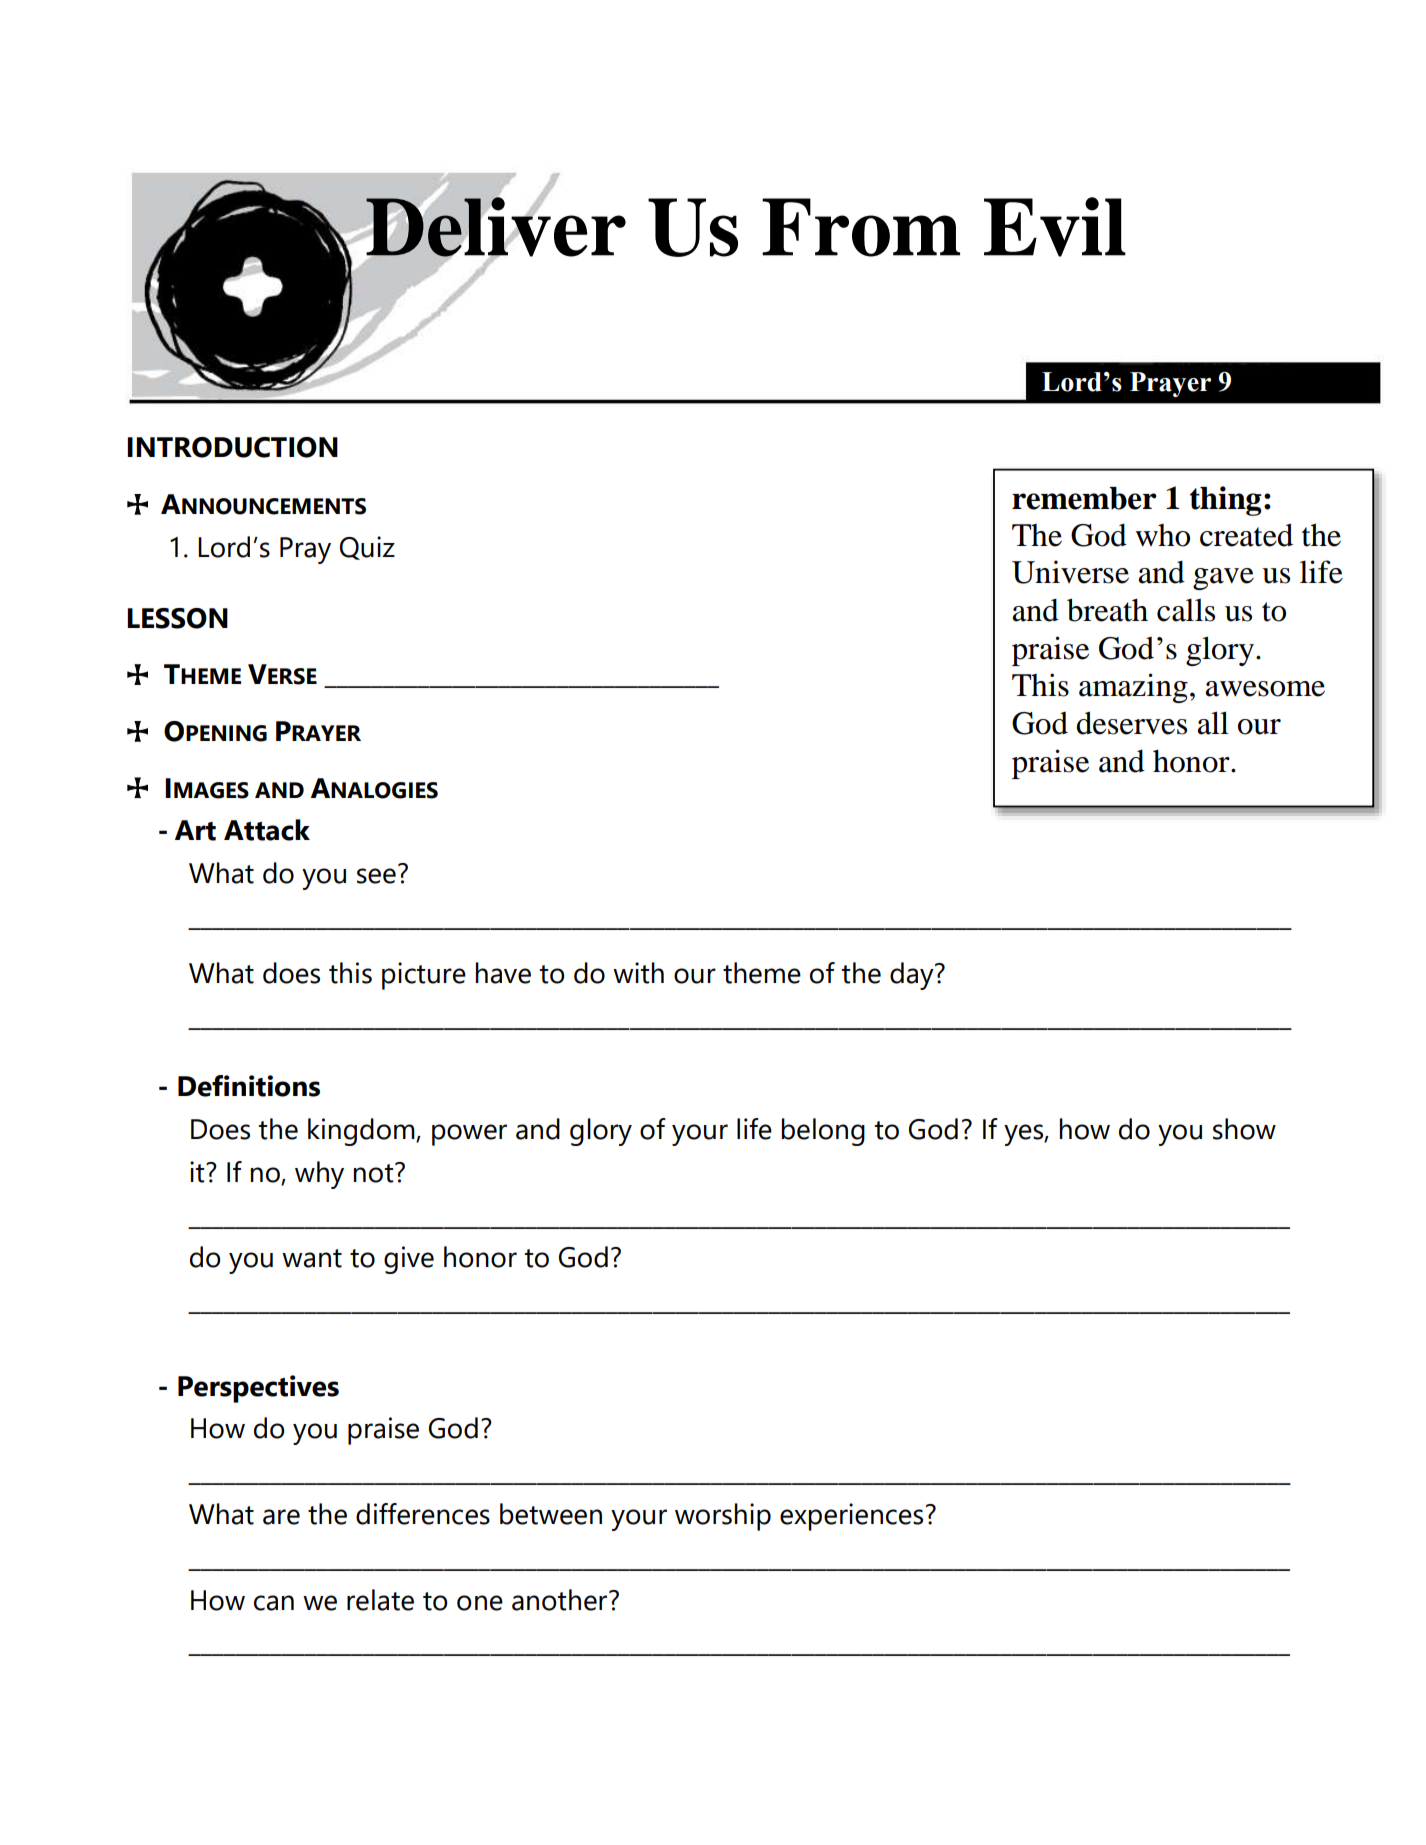 The width and height of the screenshot is (1426, 1845). What do you see at coordinates (723, 1517) in the screenshot?
I see `worship` at bounding box center [723, 1517].
